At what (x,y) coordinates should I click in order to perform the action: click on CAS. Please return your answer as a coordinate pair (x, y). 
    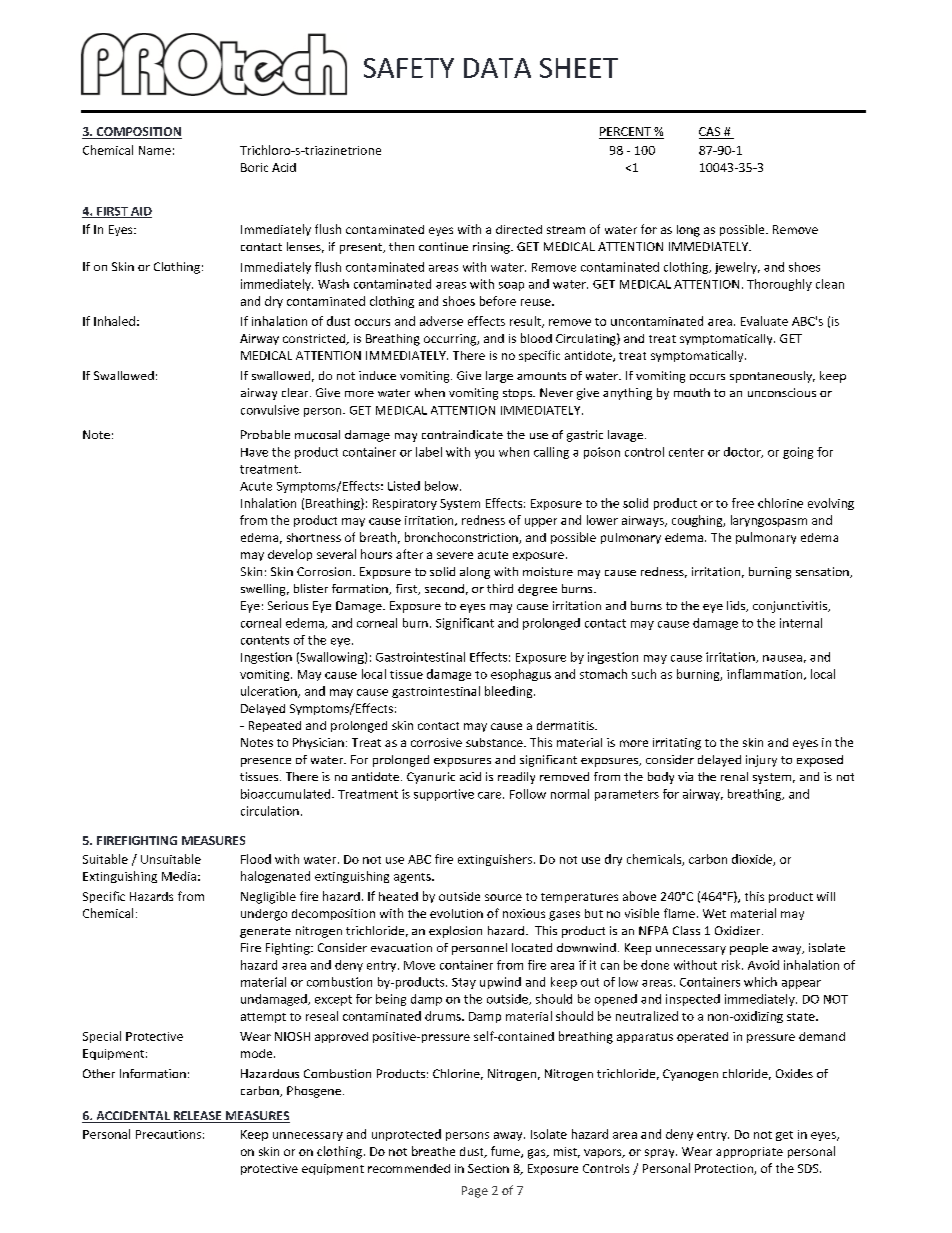
    Looking at the image, I should click on (711, 133).
